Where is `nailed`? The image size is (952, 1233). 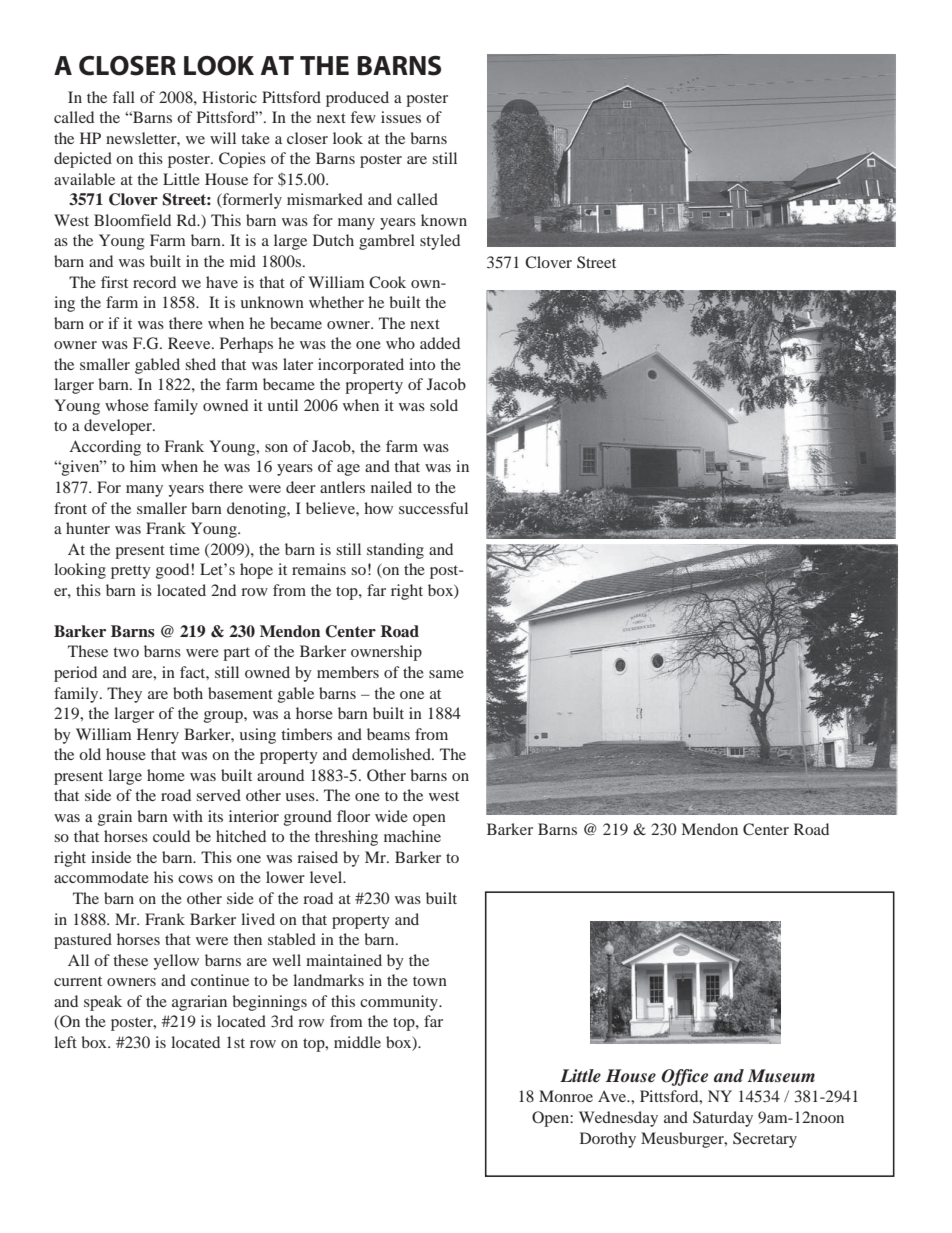 nailed is located at coordinates (391, 487).
